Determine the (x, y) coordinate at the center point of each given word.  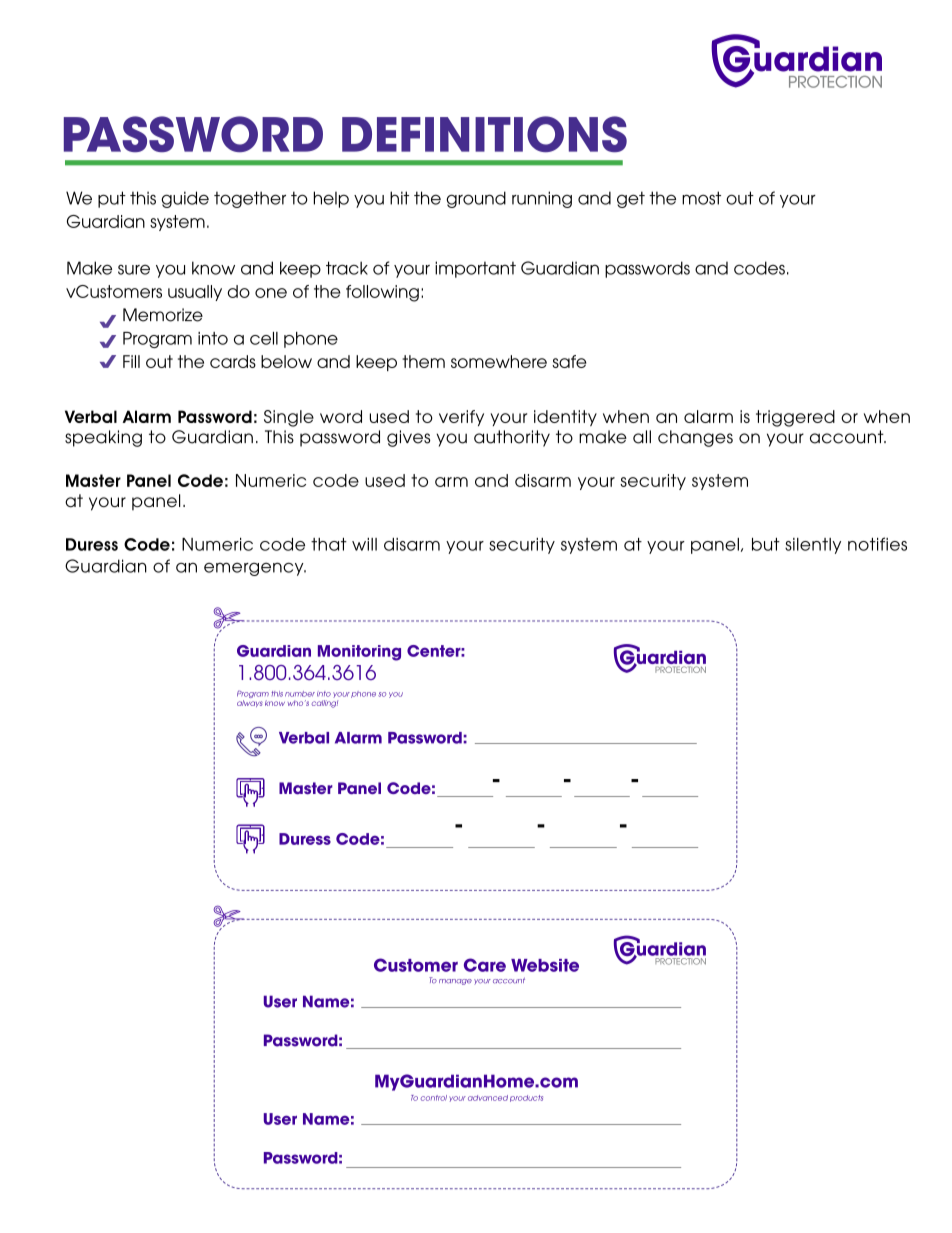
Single (289, 418)
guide (185, 199)
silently (813, 546)
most (701, 198)
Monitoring (359, 653)
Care (485, 965)
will (364, 544)
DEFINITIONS (484, 134)
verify (461, 418)
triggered (795, 418)
